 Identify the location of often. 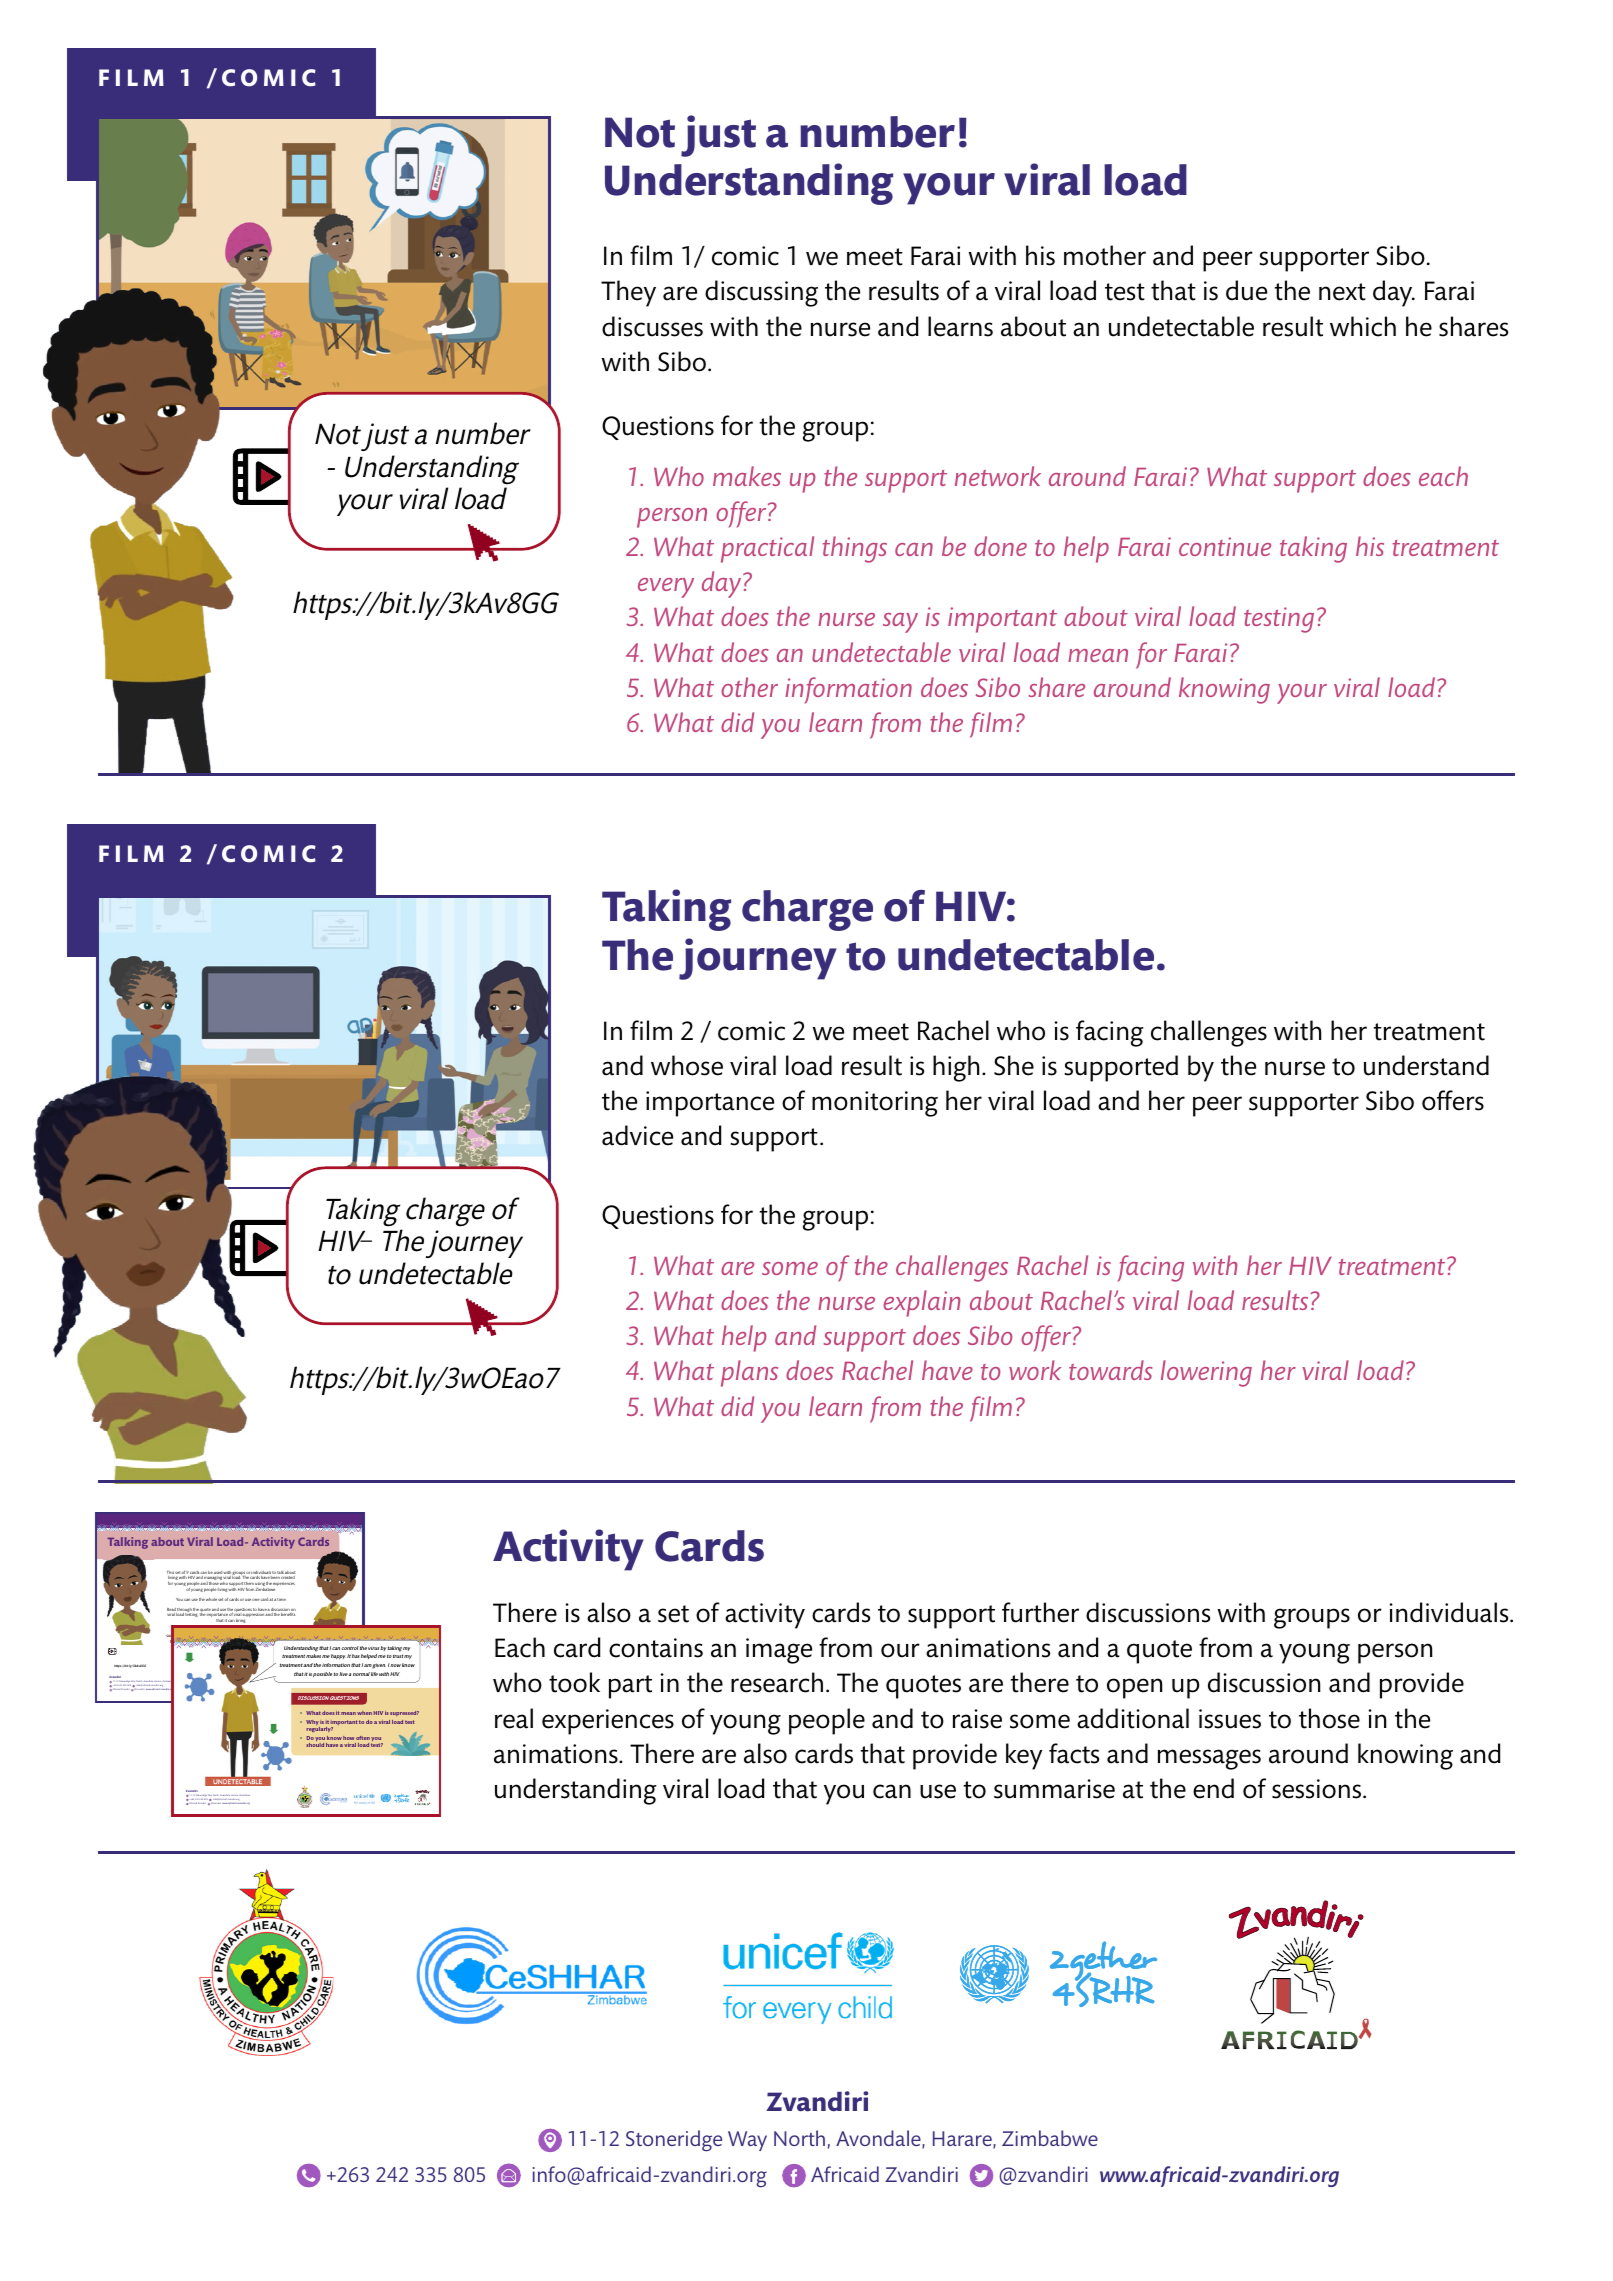
(363, 1738).
